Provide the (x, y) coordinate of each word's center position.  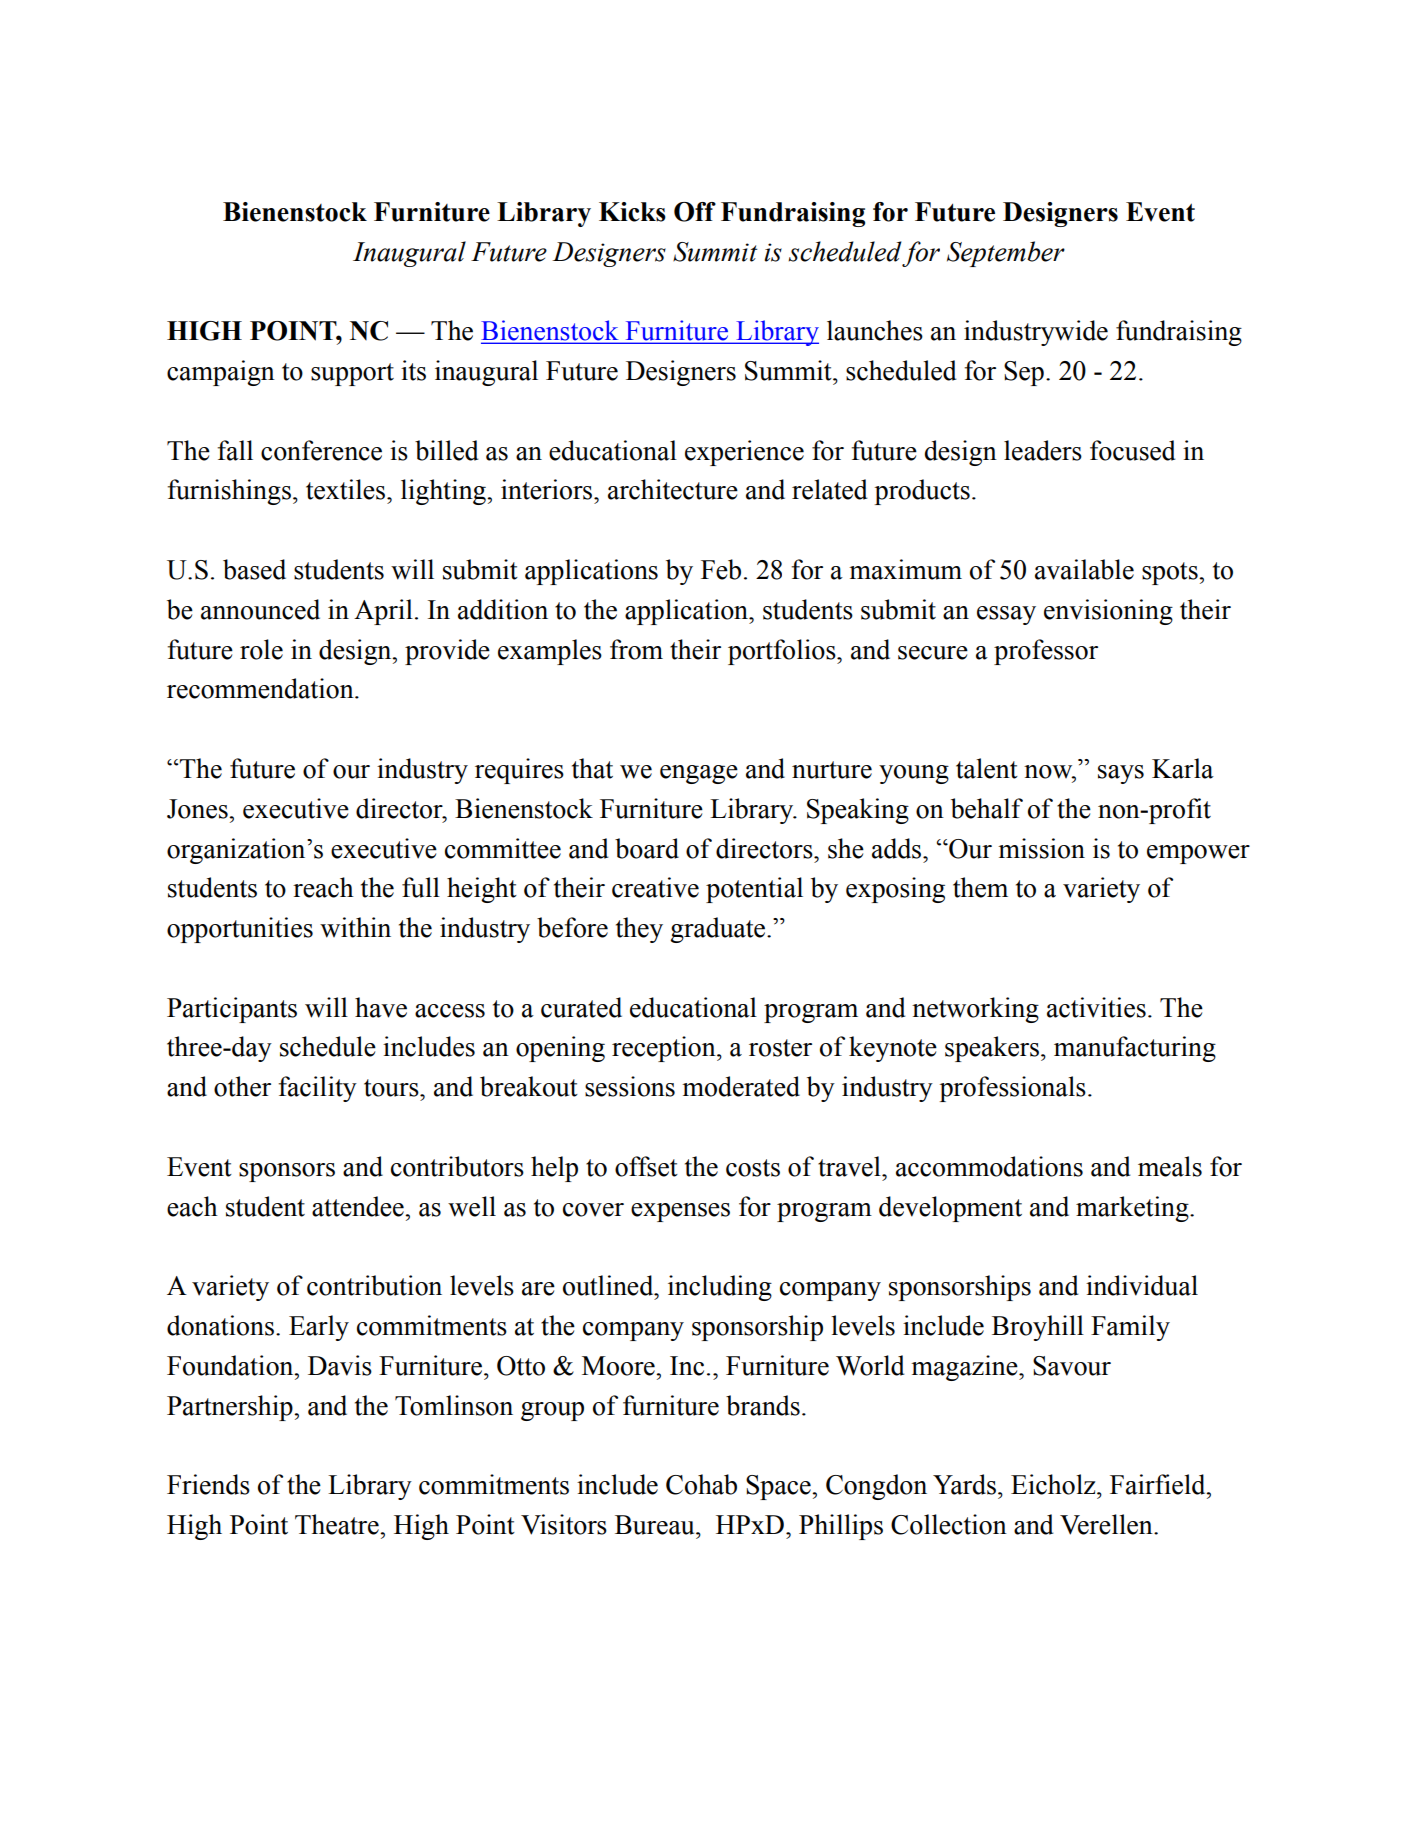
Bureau (656, 1525)
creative (655, 887)
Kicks (632, 212)
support (352, 374)
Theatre (338, 1524)
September (1006, 254)
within (355, 927)
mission (1041, 848)
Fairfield (1159, 1484)
